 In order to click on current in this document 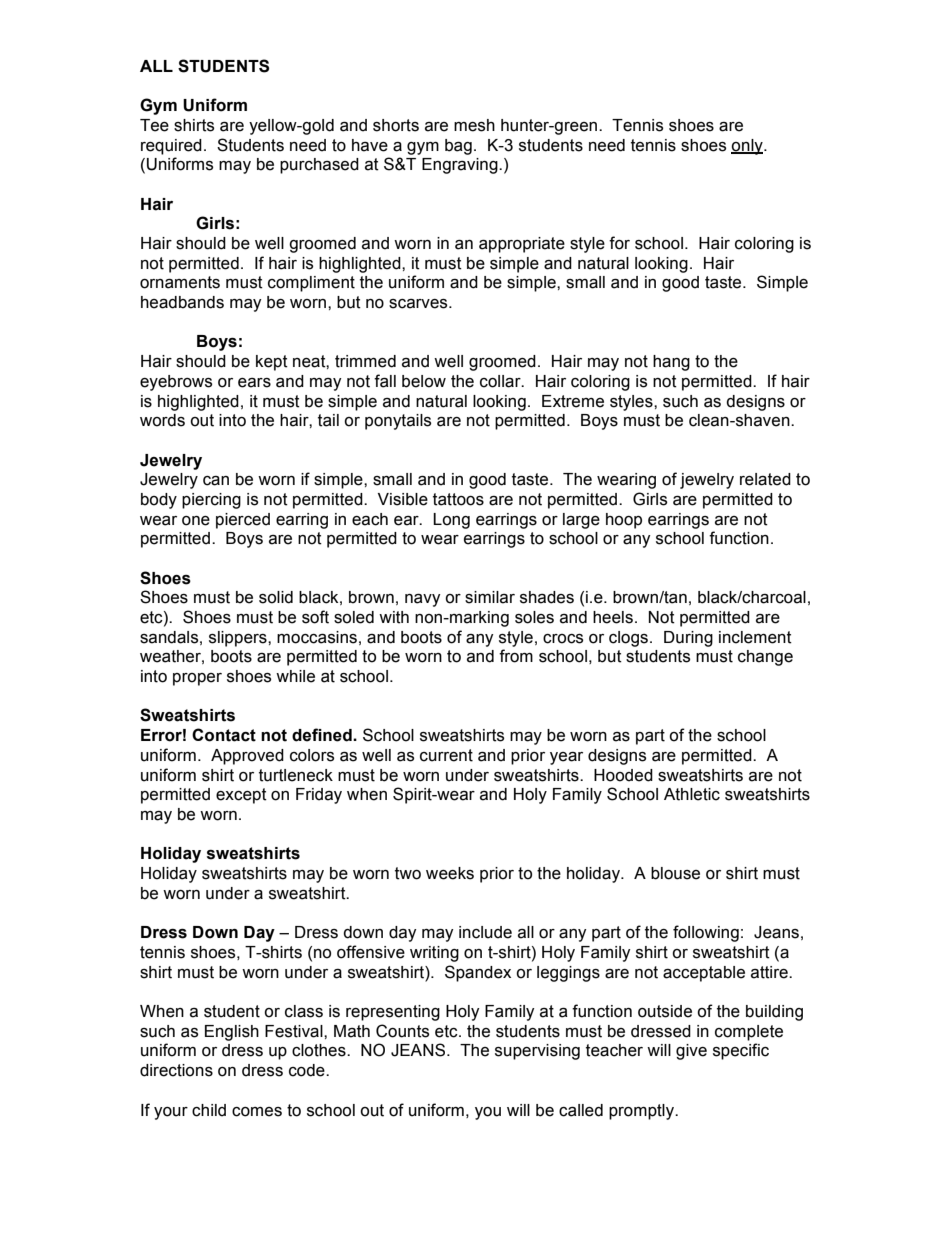, I will do `click(446, 755)`.
